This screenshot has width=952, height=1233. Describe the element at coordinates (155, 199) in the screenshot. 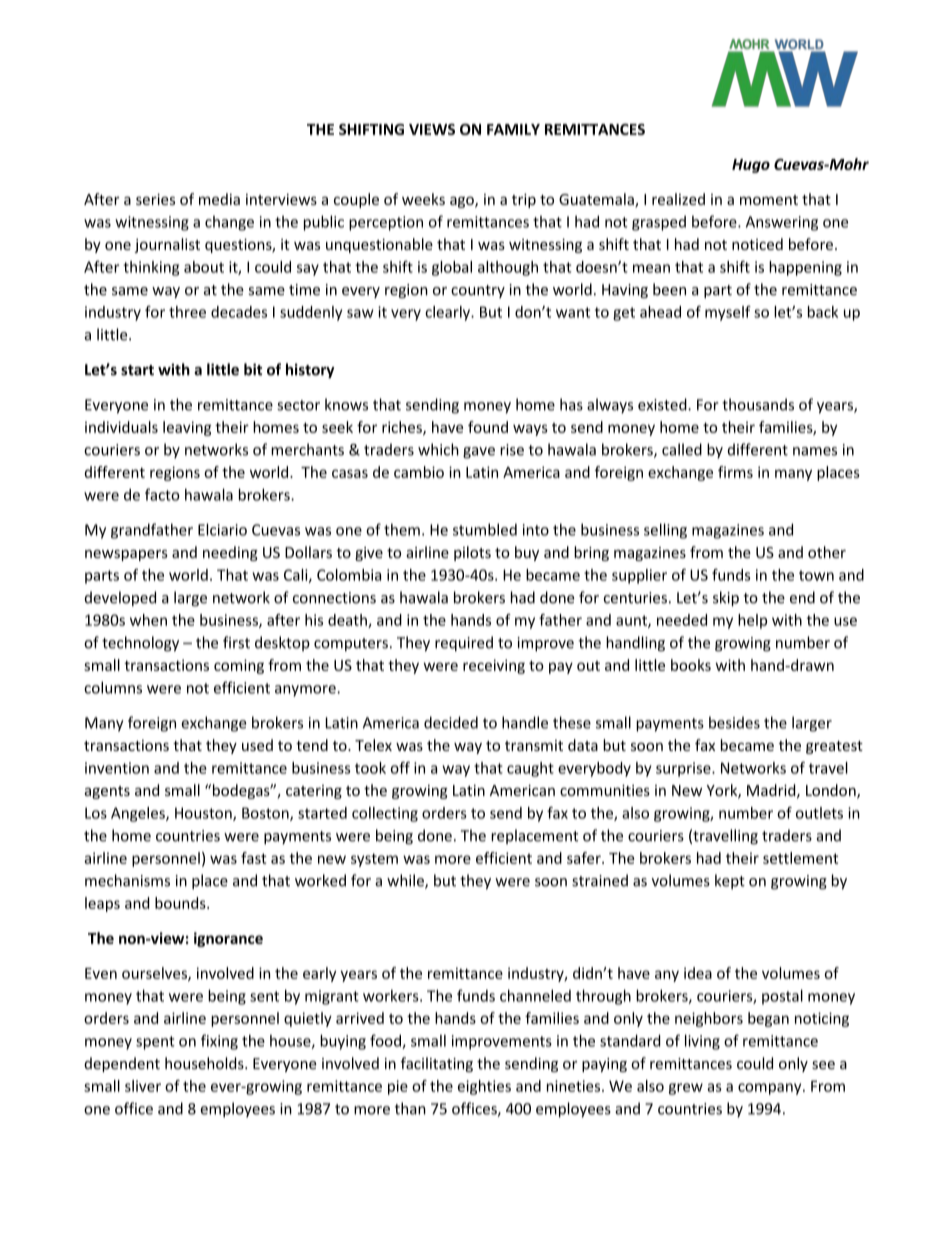

I see `series` at that location.
